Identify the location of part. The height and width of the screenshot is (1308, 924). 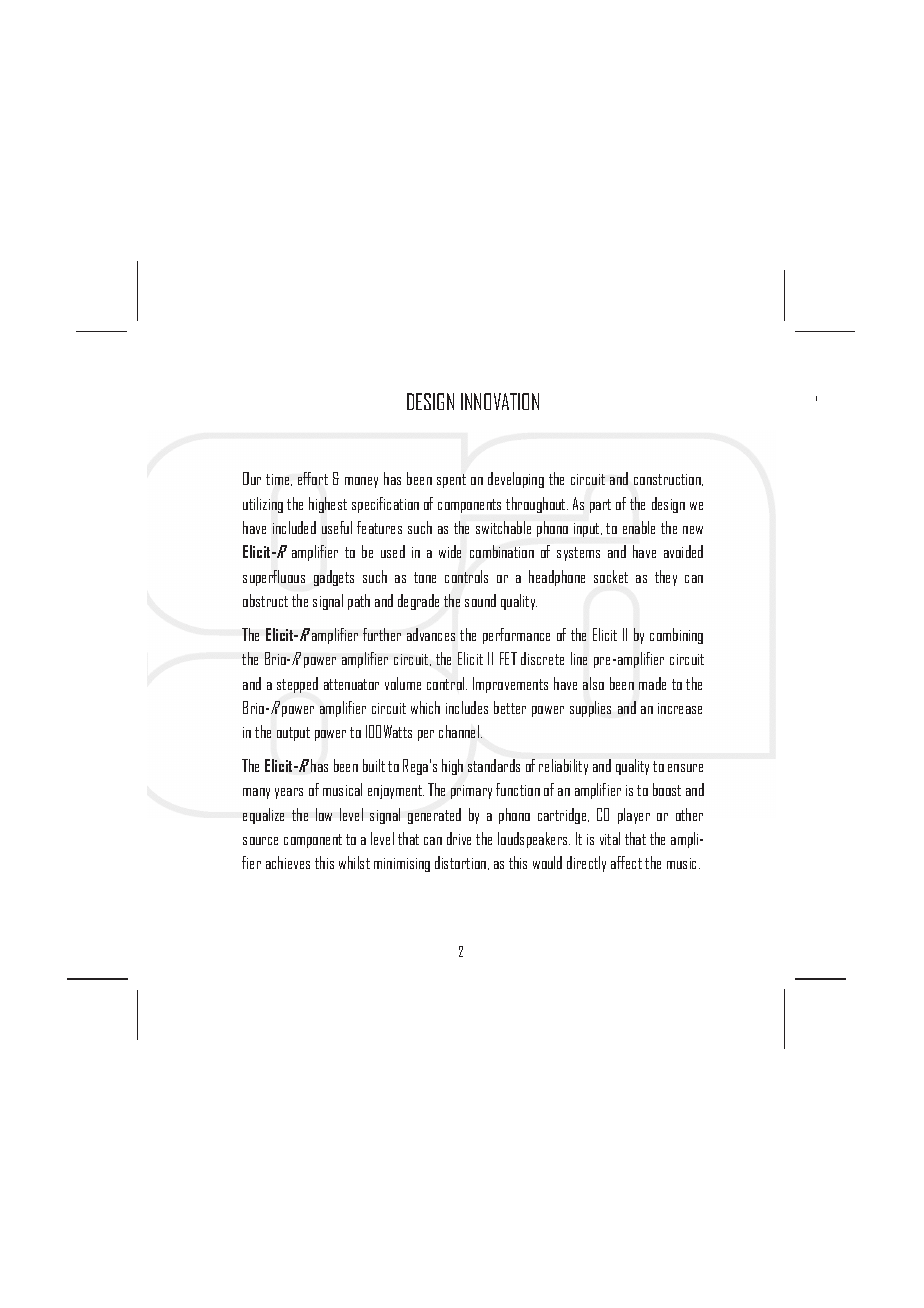
(600, 506).
